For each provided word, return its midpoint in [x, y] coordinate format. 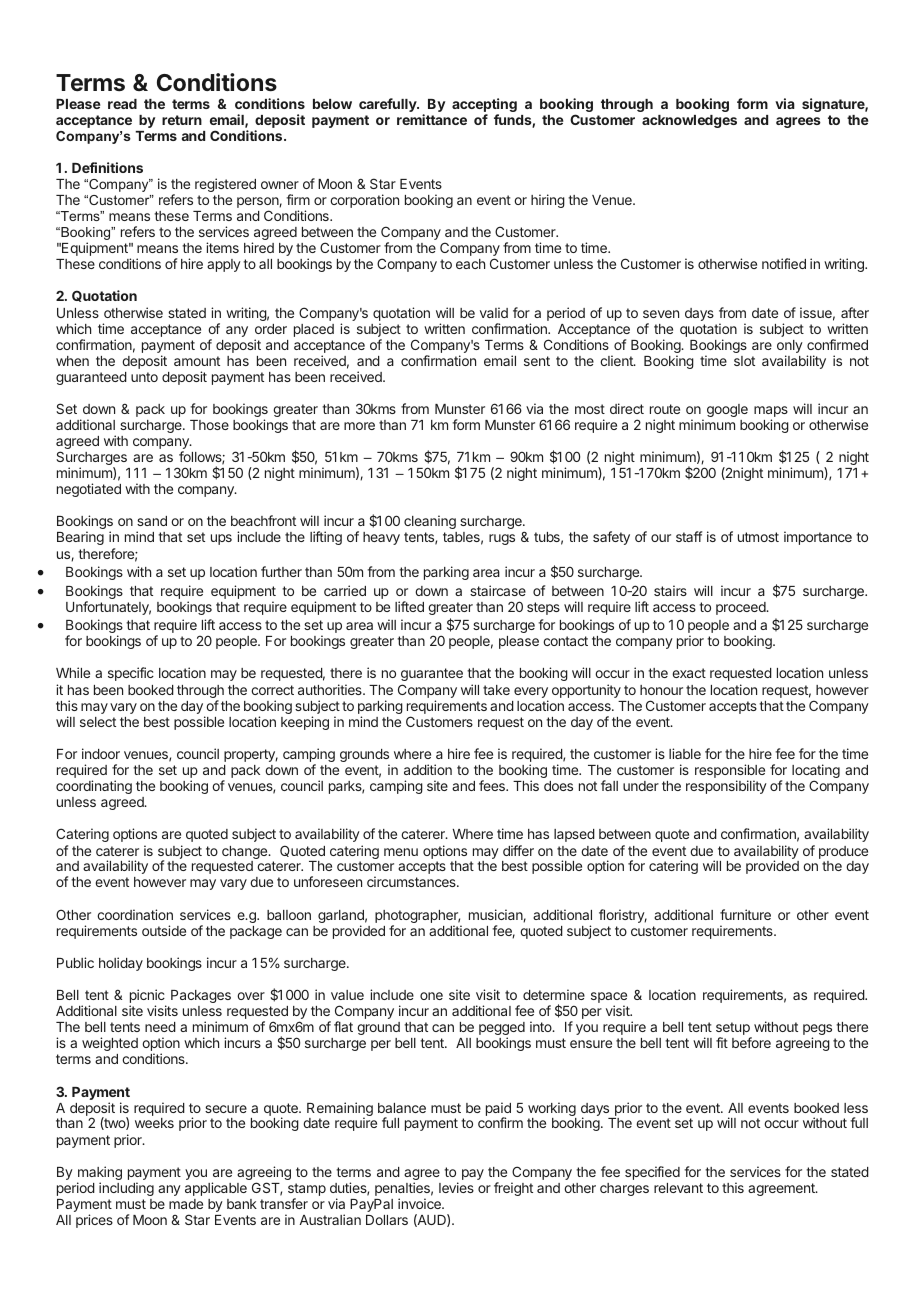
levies [456, 1187]
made [186, 1204]
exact [689, 673]
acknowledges [689, 121]
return [182, 120]
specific [131, 674]
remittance [432, 119]
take [496, 690]
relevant [678, 1188]
